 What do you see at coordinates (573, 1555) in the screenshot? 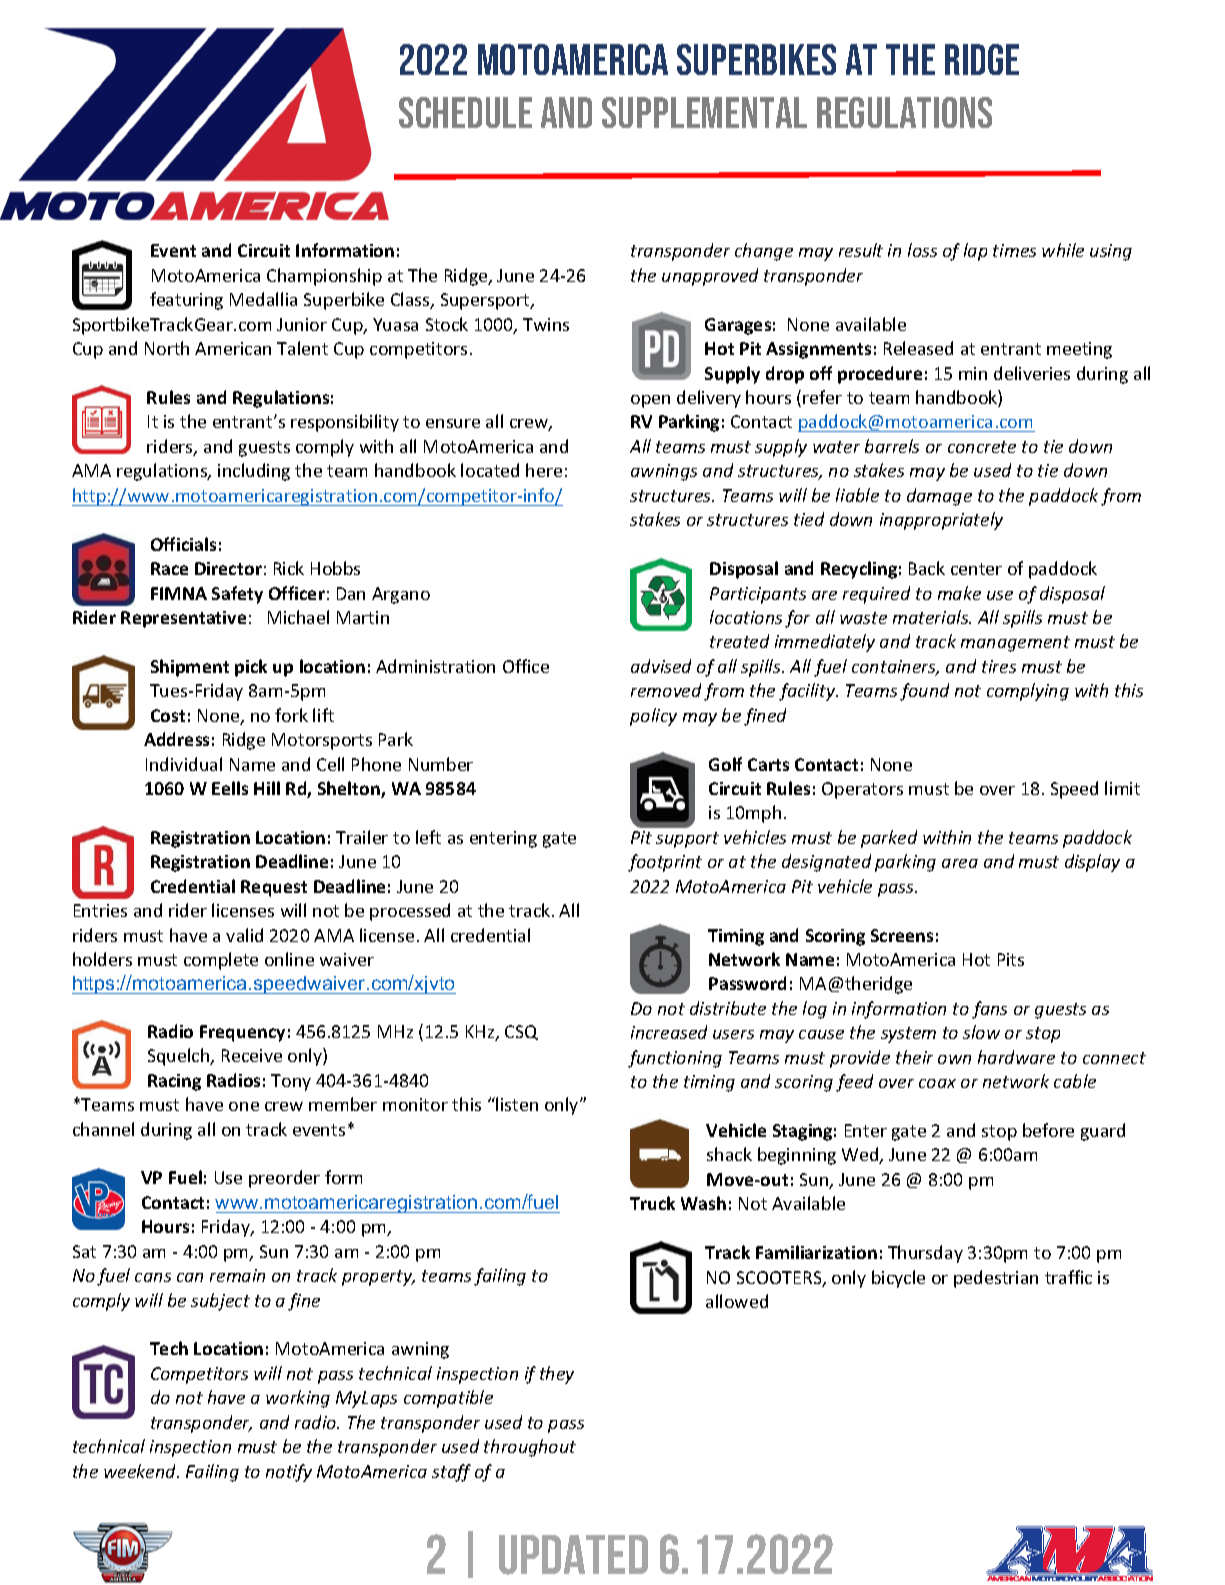
I see `Updated` at bounding box center [573, 1555].
